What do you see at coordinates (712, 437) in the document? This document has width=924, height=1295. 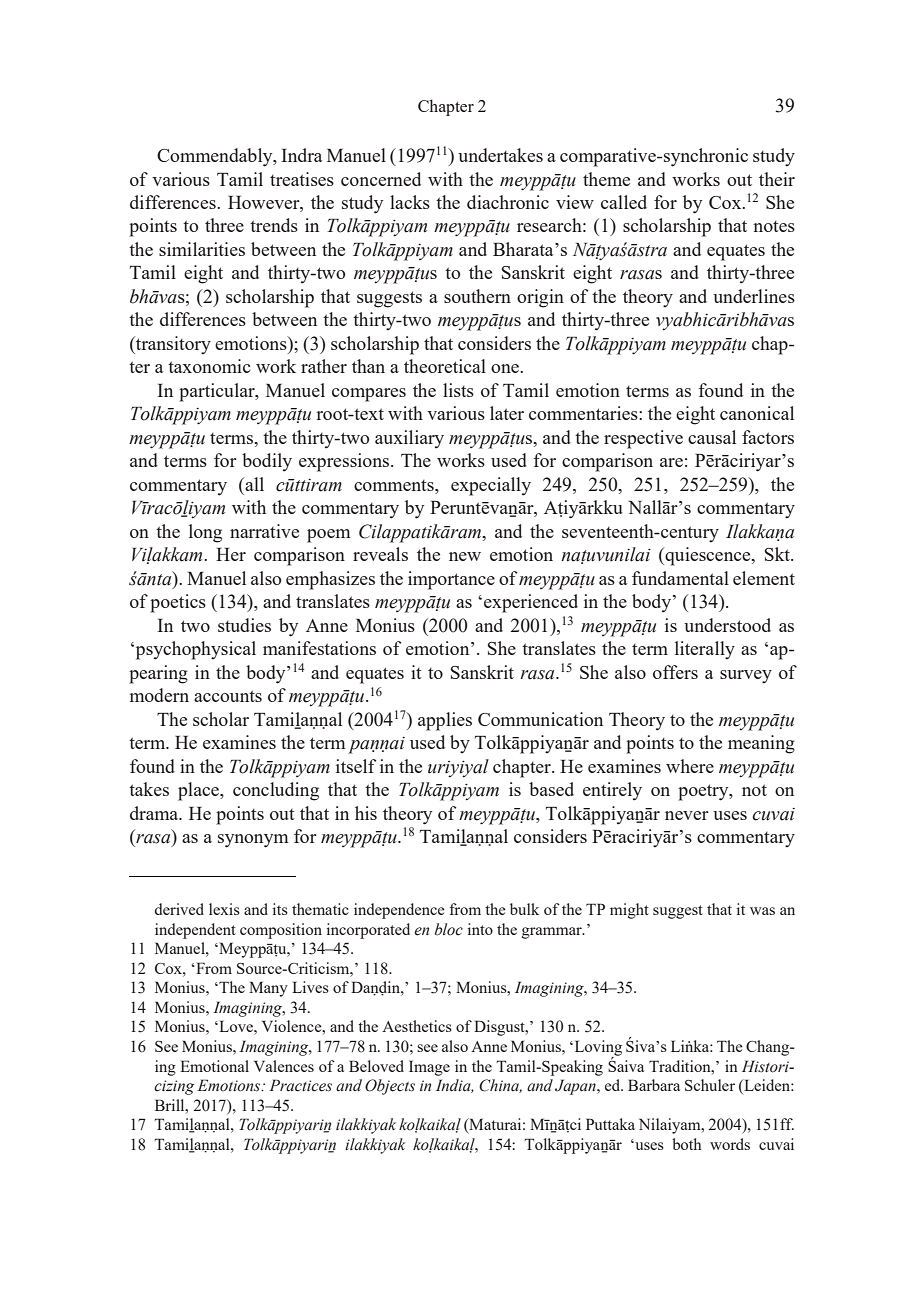 I see `causal` at bounding box center [712, 437].
